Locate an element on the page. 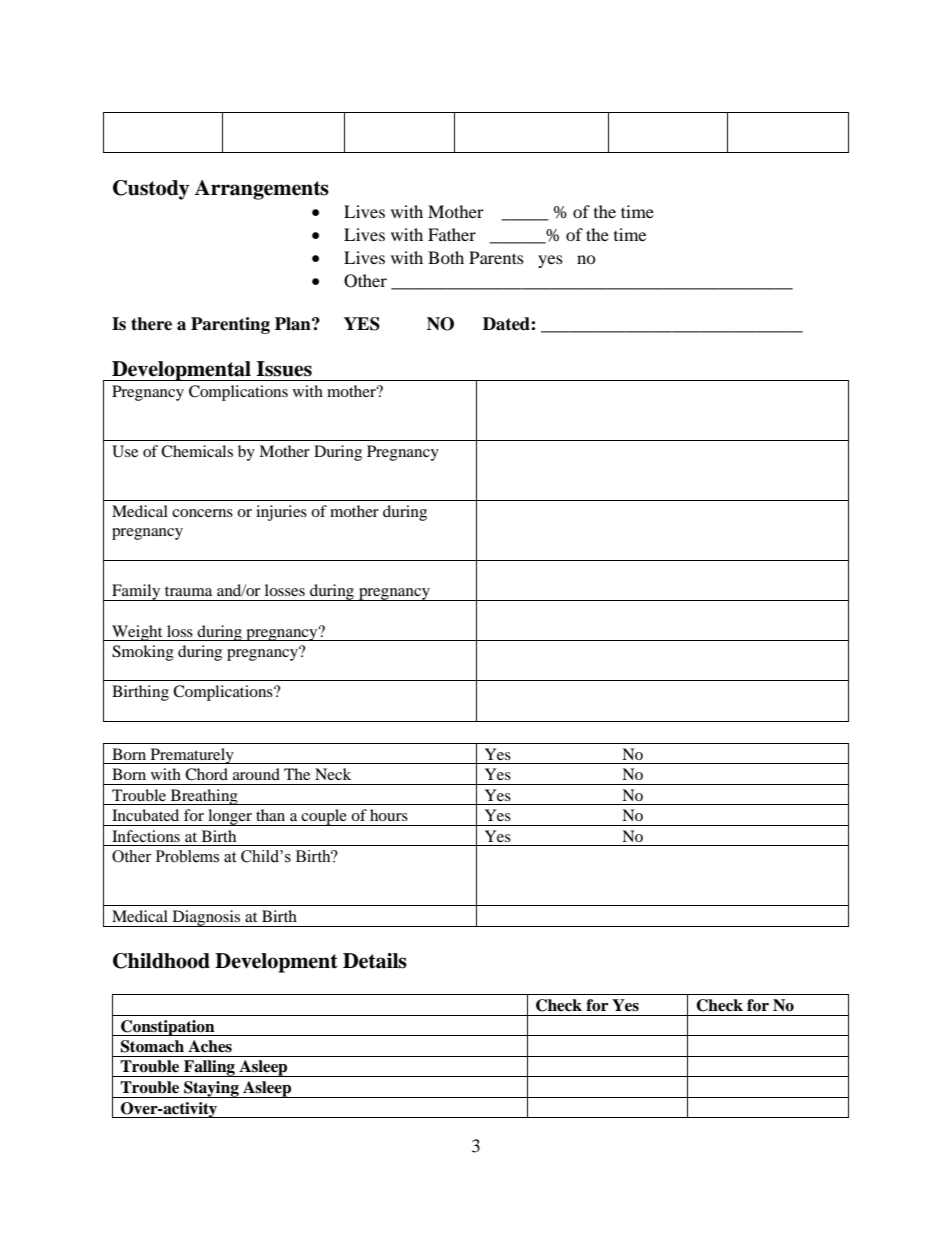  concerns is located at coordinates (202, 513).
